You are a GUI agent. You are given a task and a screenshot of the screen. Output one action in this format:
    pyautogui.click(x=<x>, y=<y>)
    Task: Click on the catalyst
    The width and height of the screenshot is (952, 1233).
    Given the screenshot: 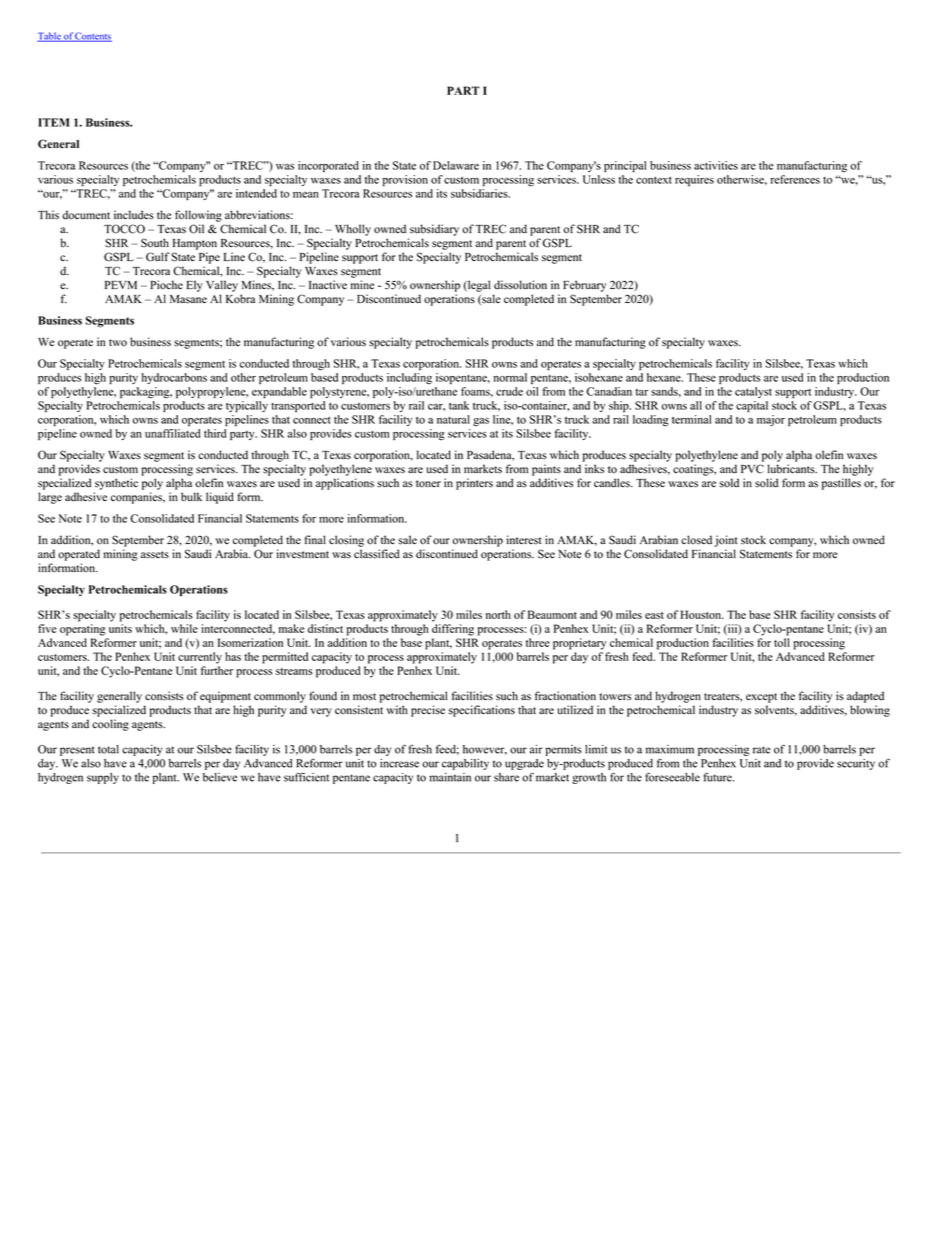 What is the action you would take?
    pyautogui.click(x=753, y=392)
